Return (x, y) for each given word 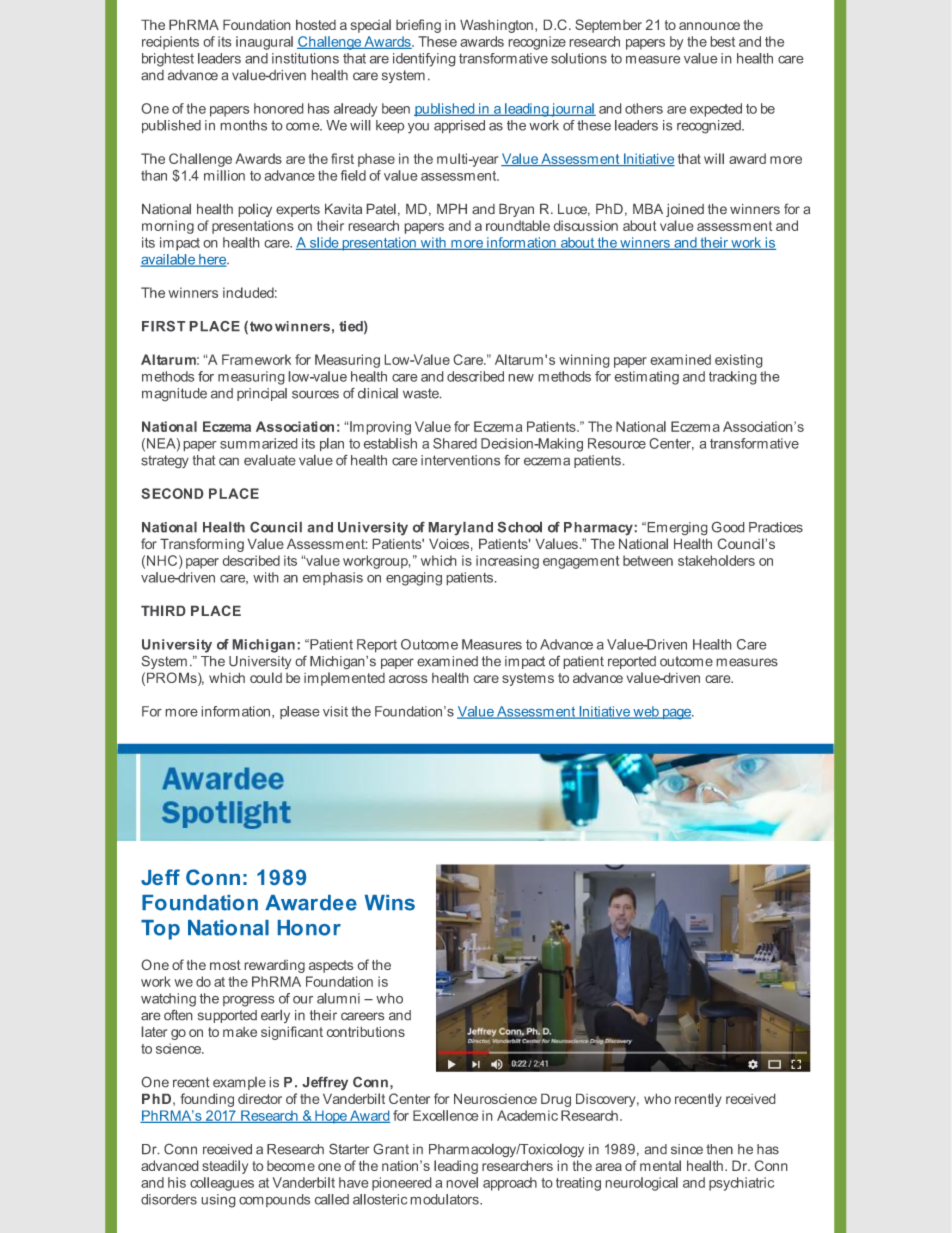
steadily (225, 1167)
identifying (424, 60)
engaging (414, 579)
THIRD (163, 610)
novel (462, 1182)
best (723, 41)
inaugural (264, 43)
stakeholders (716, 560)
